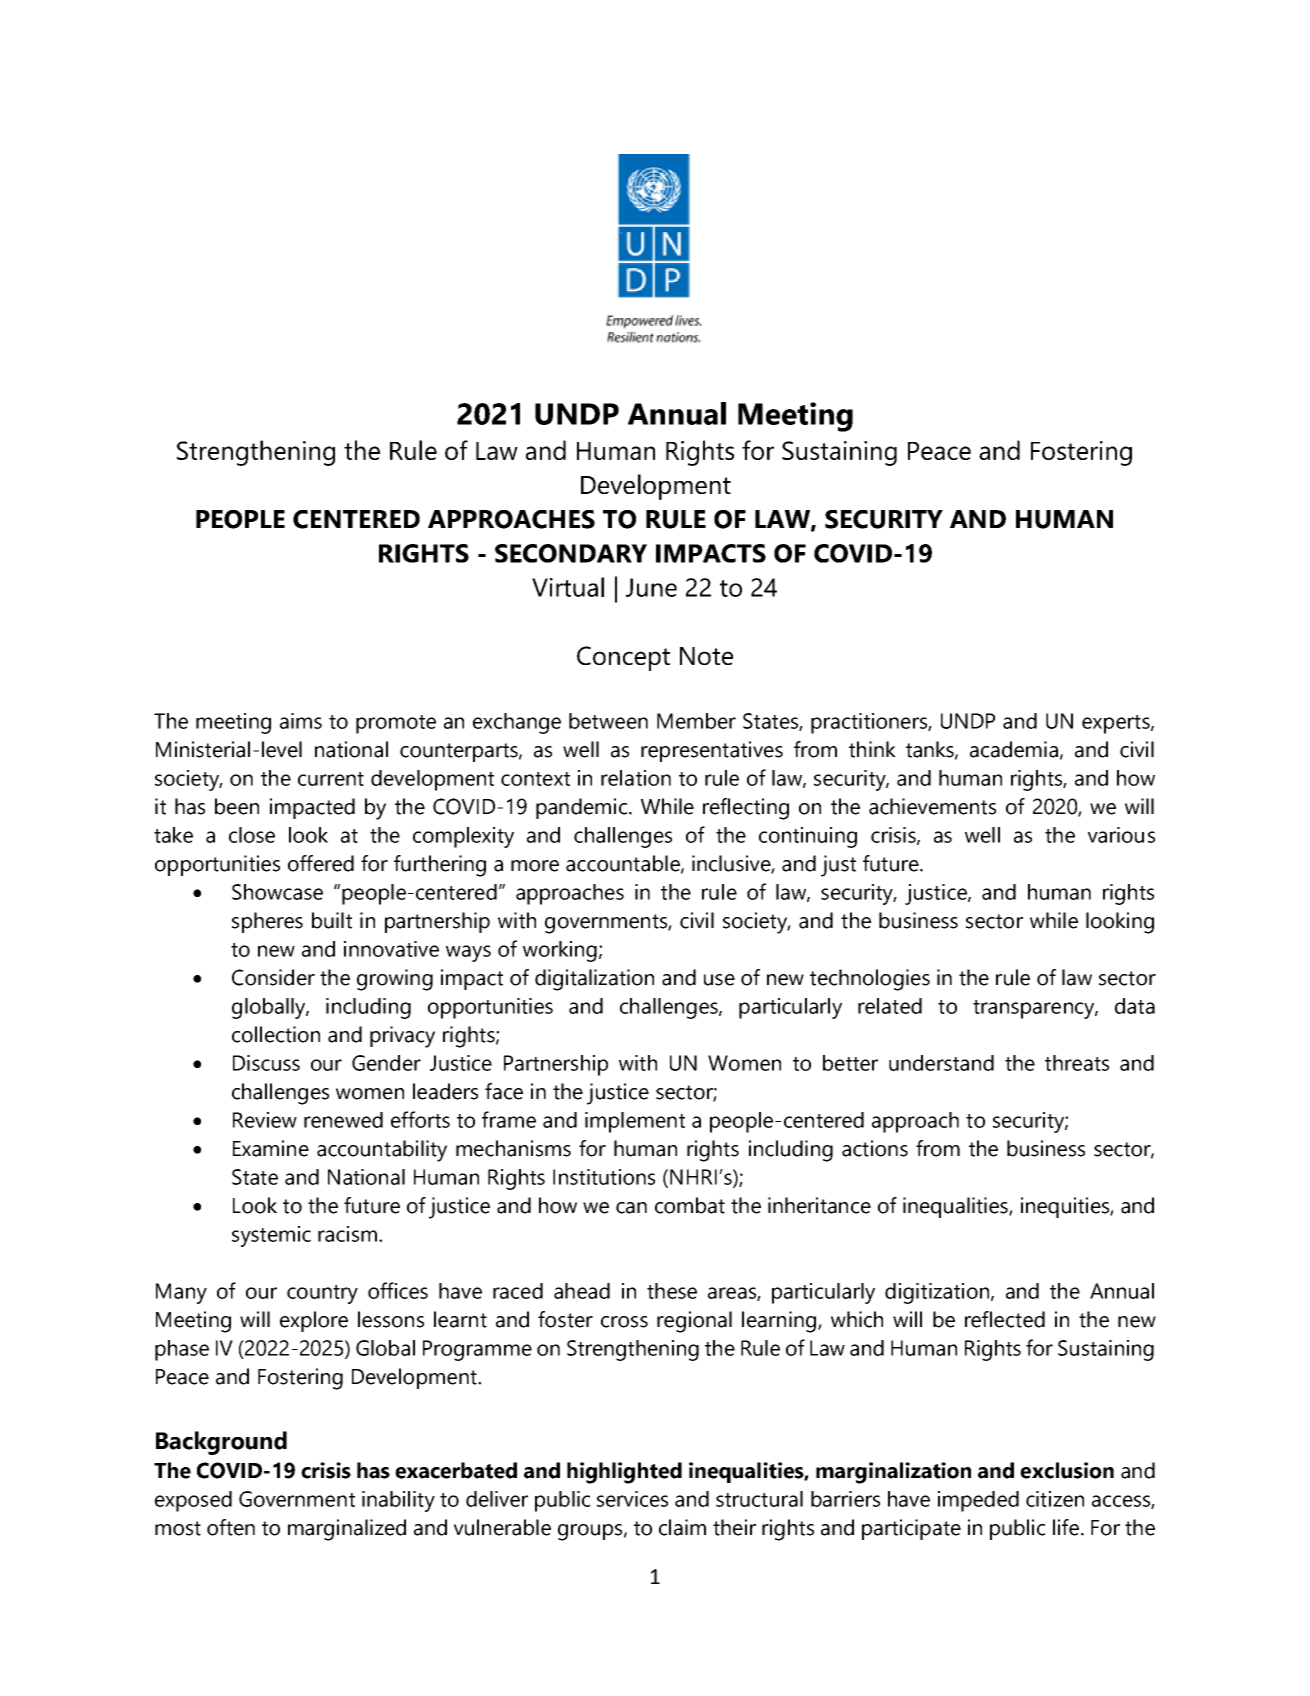  Describe the element at coordinates (651, 587) in the screenshot. I see `June` at that location.
